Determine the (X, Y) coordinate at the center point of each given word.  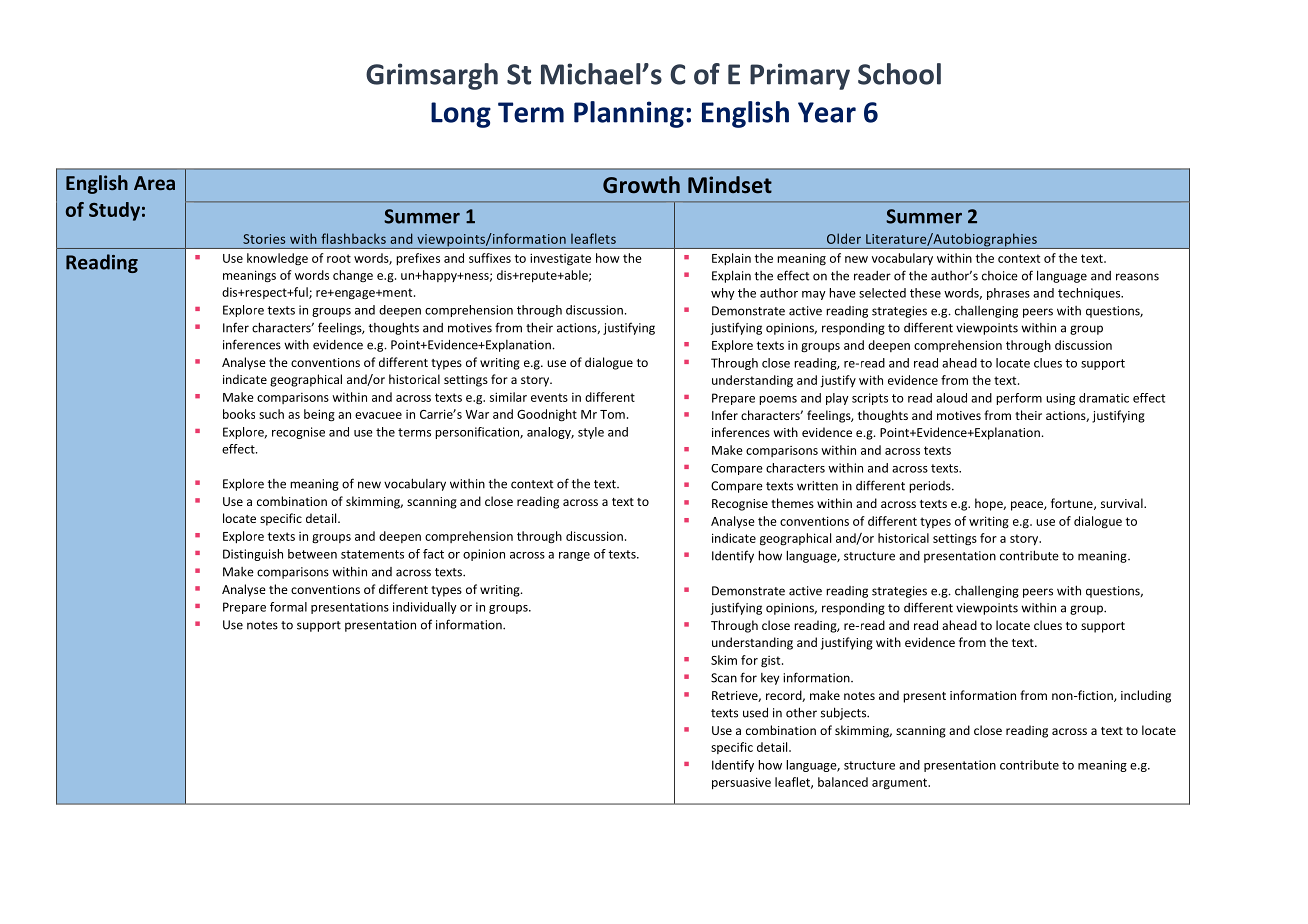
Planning (629, 114)
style (591, 433)
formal (288, 607)
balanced (843, 782)
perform (1019, 399)
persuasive (741, 783)
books (239, 414)
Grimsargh (432, 76)
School (899, 74)
